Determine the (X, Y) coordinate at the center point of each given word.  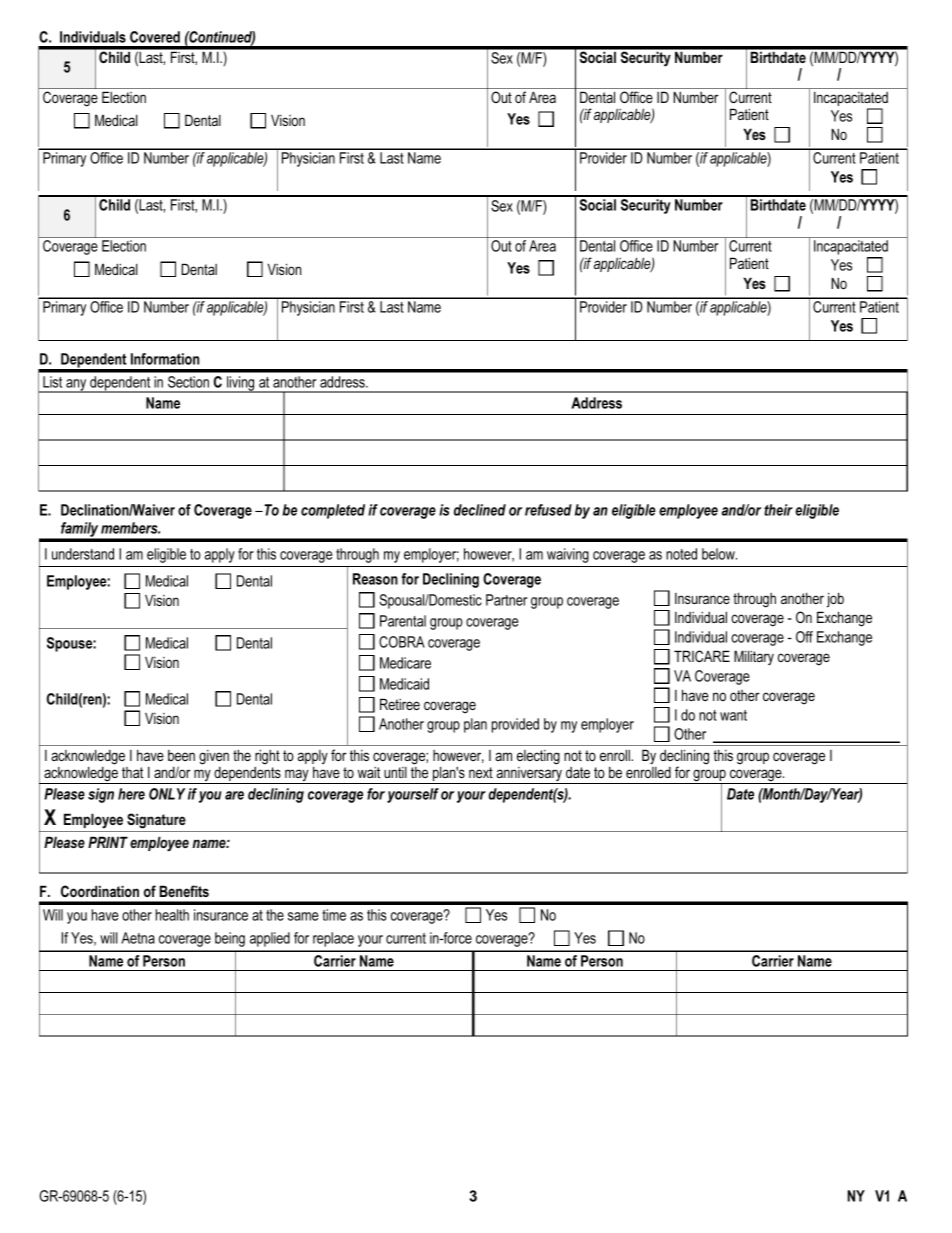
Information (165, 359)
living (241, 384)
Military (754, 657)
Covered (155, 37)
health (172, 915)
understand (83, 554)
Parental (403, 621)
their (778, 510)
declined (480, 510)
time (334, 915)
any (76, 386)
